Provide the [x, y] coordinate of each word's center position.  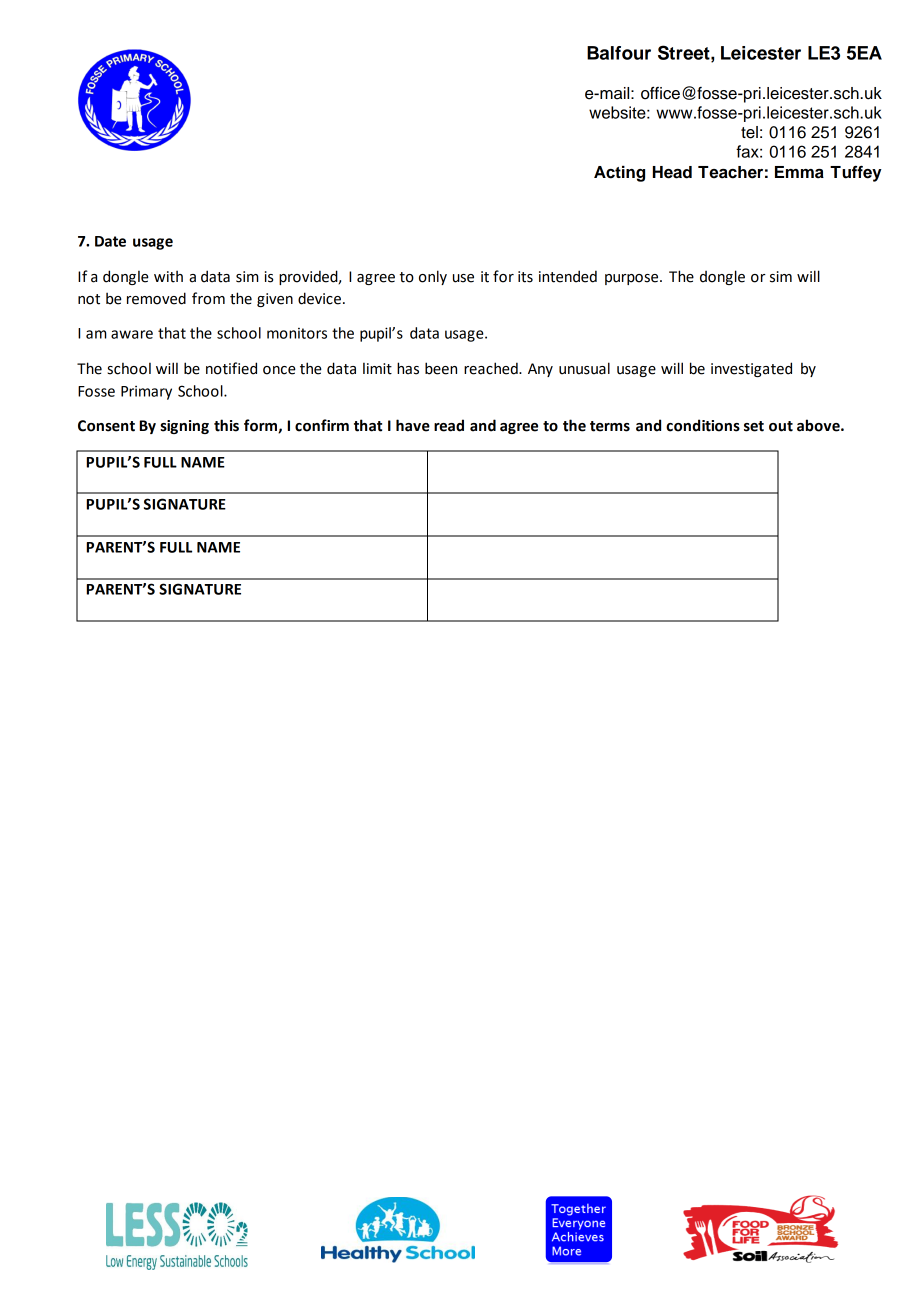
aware [132, 334]
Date [110, 241]
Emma [799, 172]
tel [749, 132]
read [449, 425]
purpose [633, 279]
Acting [619, 174]
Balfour [619, 53]
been [441, 368]
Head [672, 172]
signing [184, 427]
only [433, 277]
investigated [751, 369]
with [168, 276]
